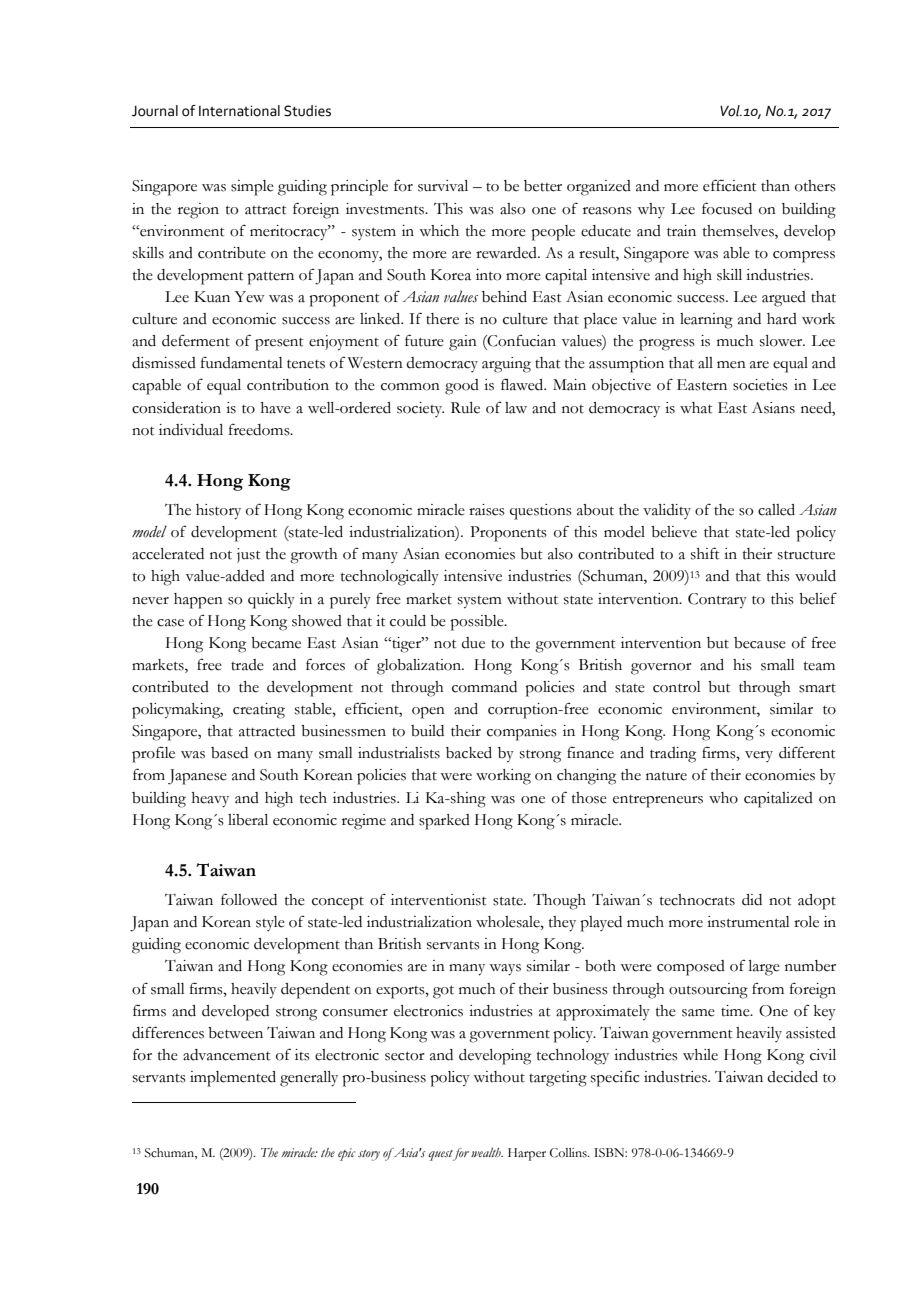  I want to click on fundamental, so click(242, 363).
